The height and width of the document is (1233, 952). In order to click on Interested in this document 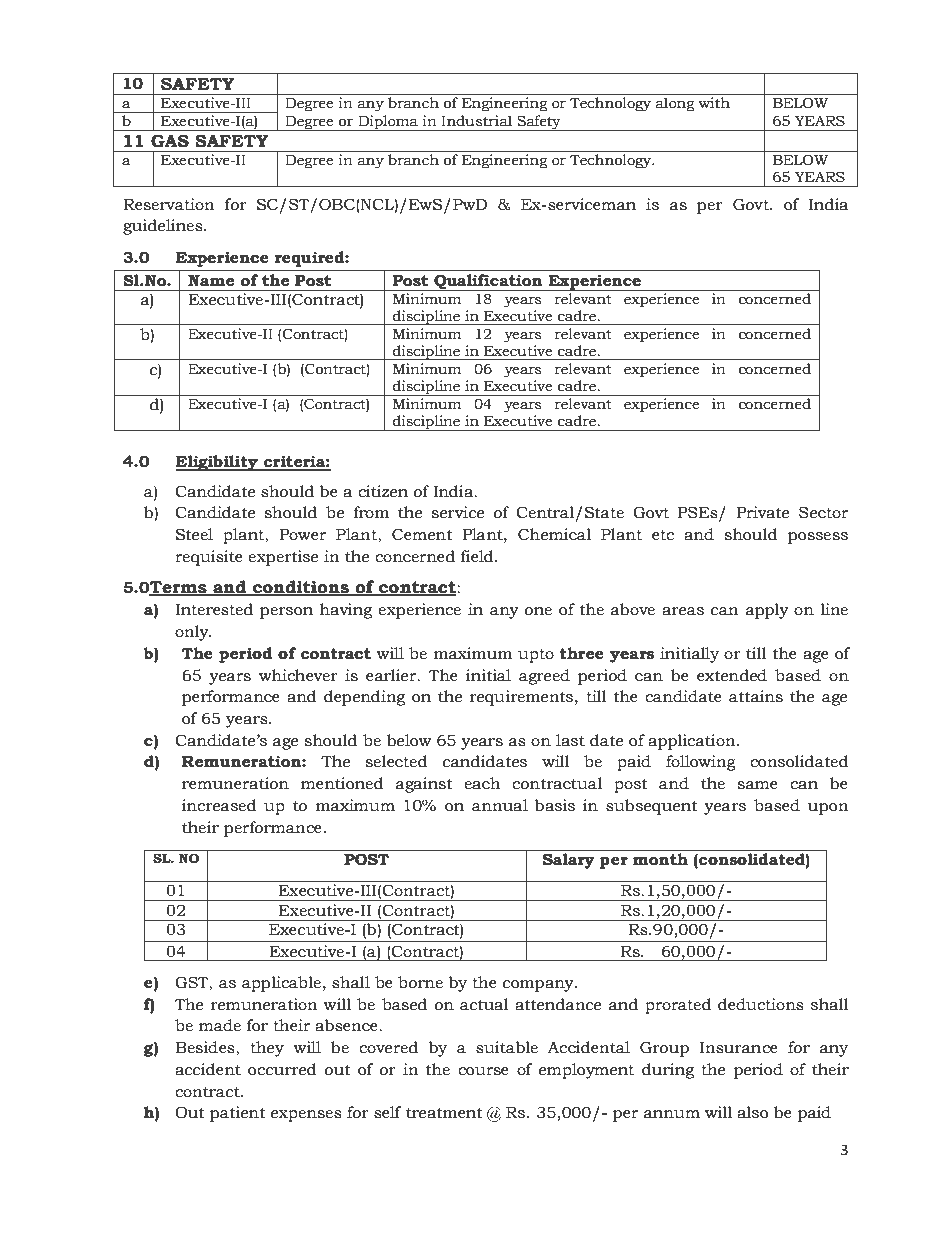, I will do `click(214, 609)`.
